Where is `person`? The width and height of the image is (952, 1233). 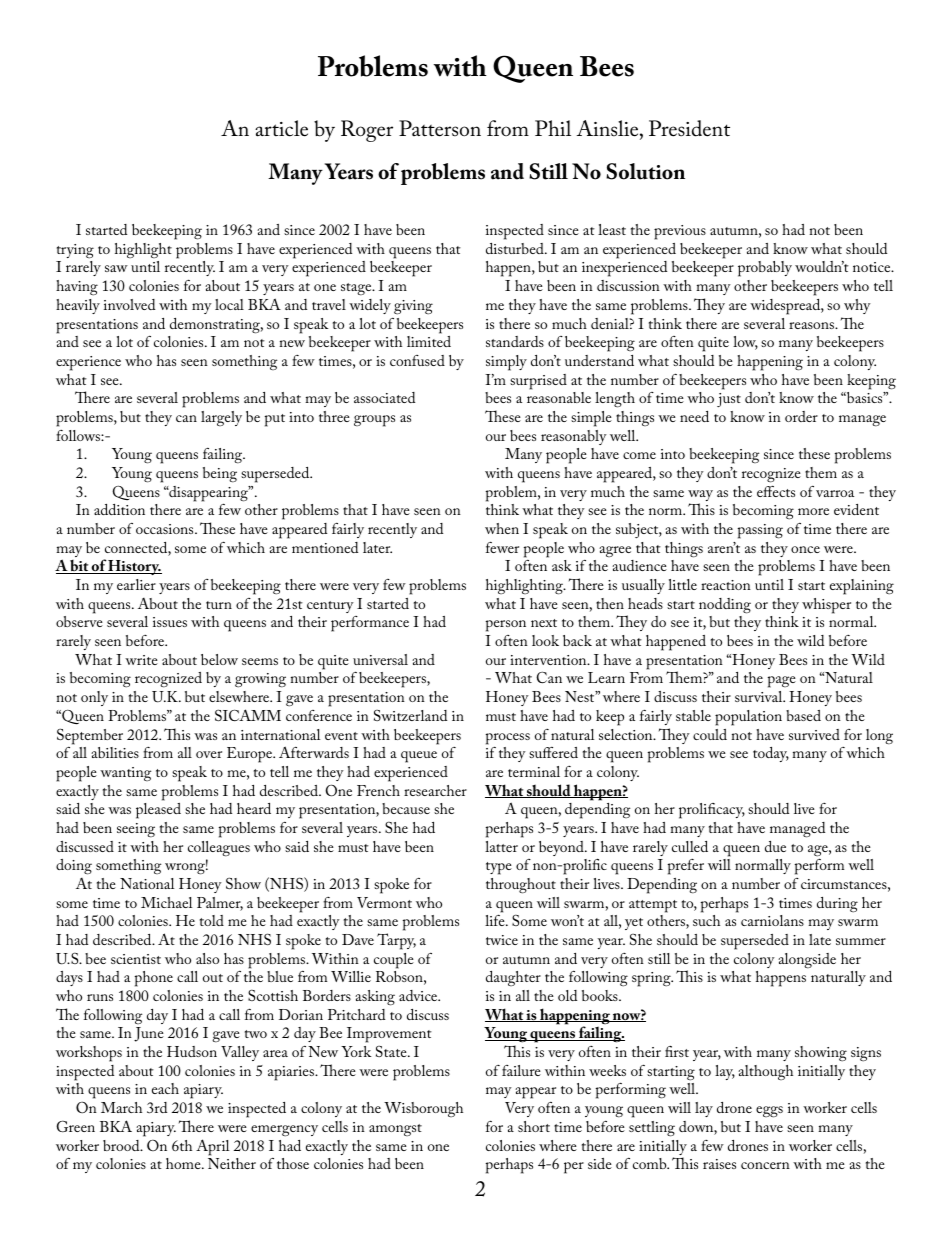 person is located at coordinates (506, 626).
